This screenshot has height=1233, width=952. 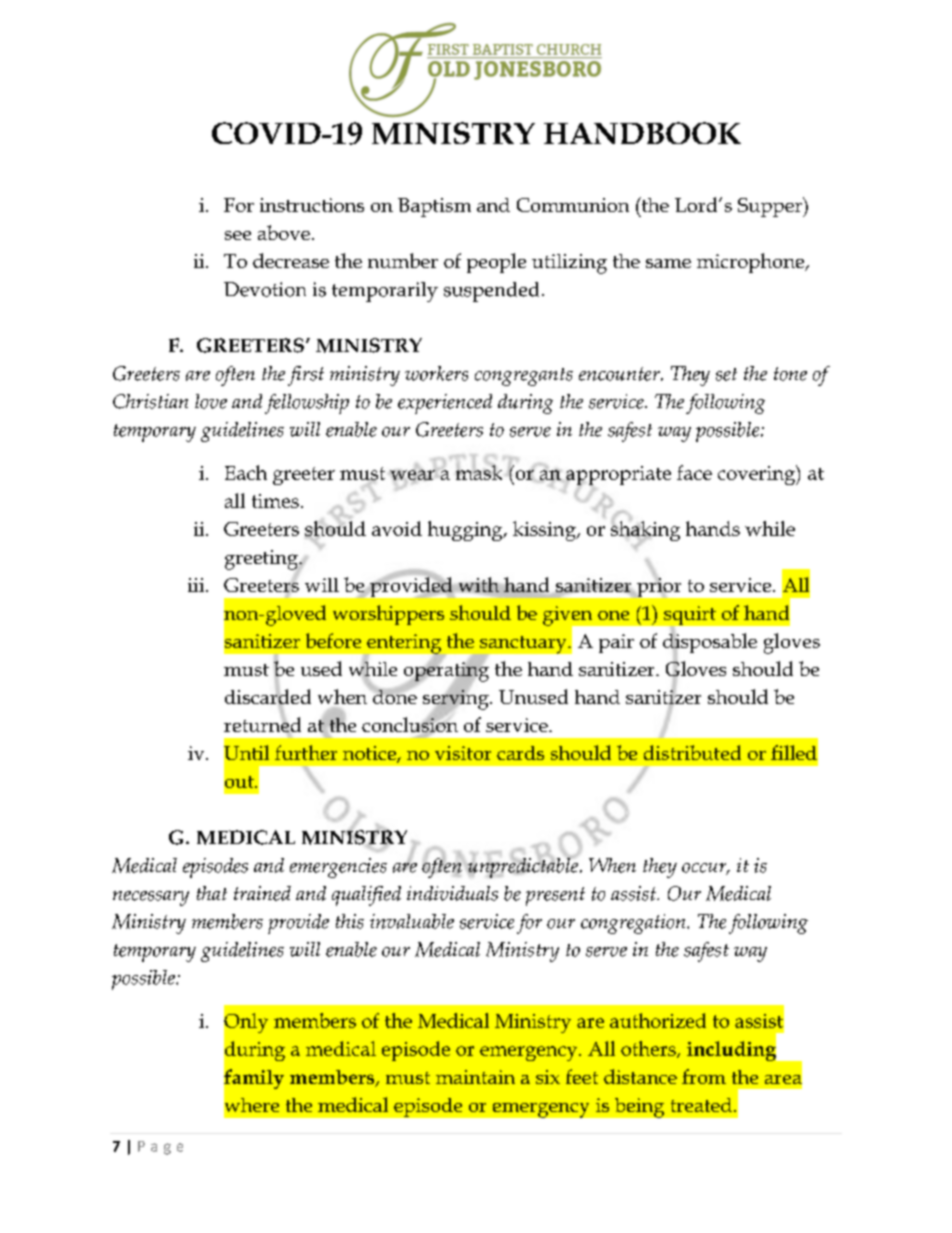 What do you see at coordinates (752, 263) in the screenshot?
I see `microphone` at bounding box center [752, 263].
